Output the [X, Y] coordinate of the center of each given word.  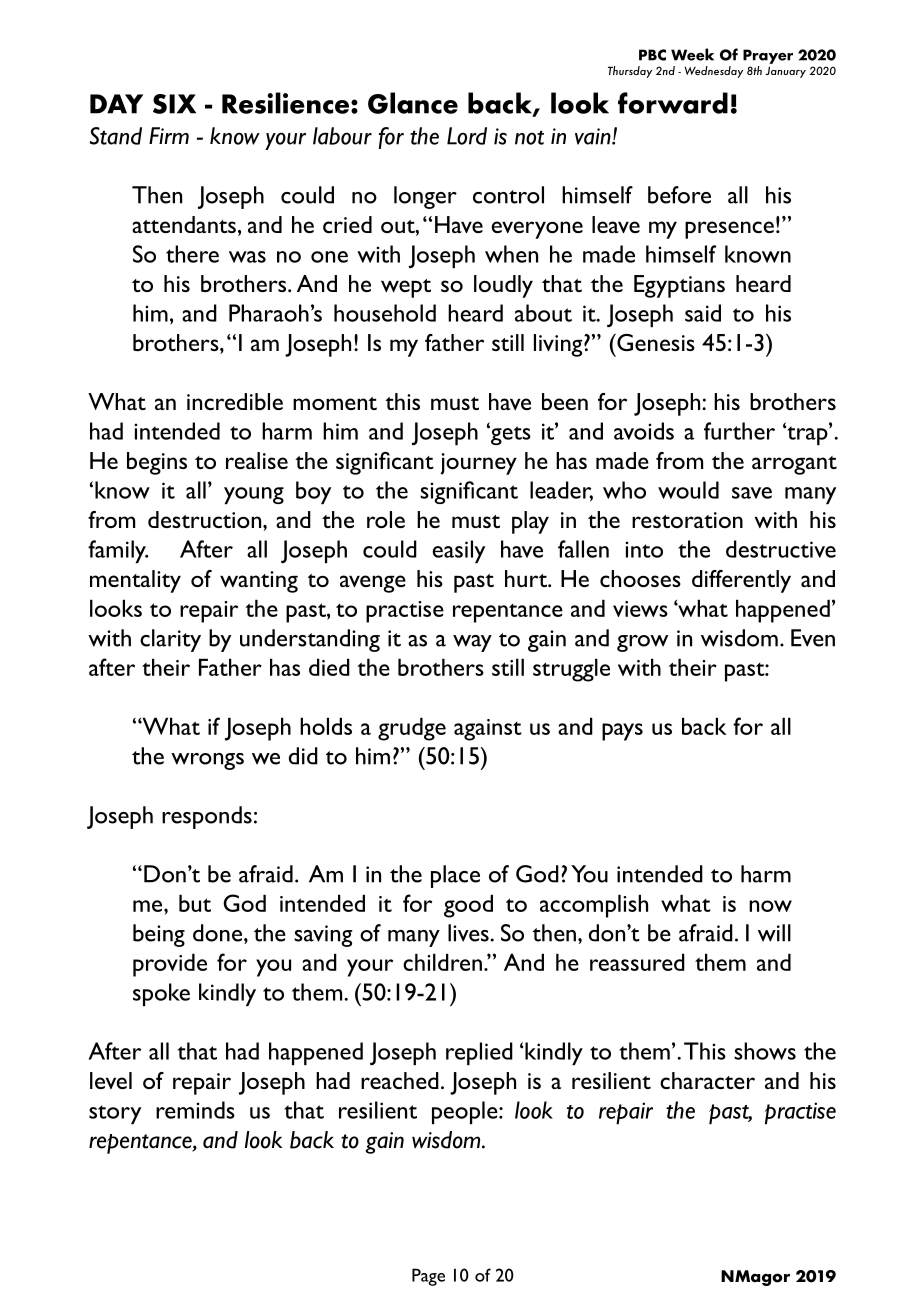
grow [642, 643]
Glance [413, 103]
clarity [170, 640]
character [707, 1080]
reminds [195, 1110]
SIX [174, 104]
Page [428, 1277]
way [472, 643]
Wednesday [713, 72]
